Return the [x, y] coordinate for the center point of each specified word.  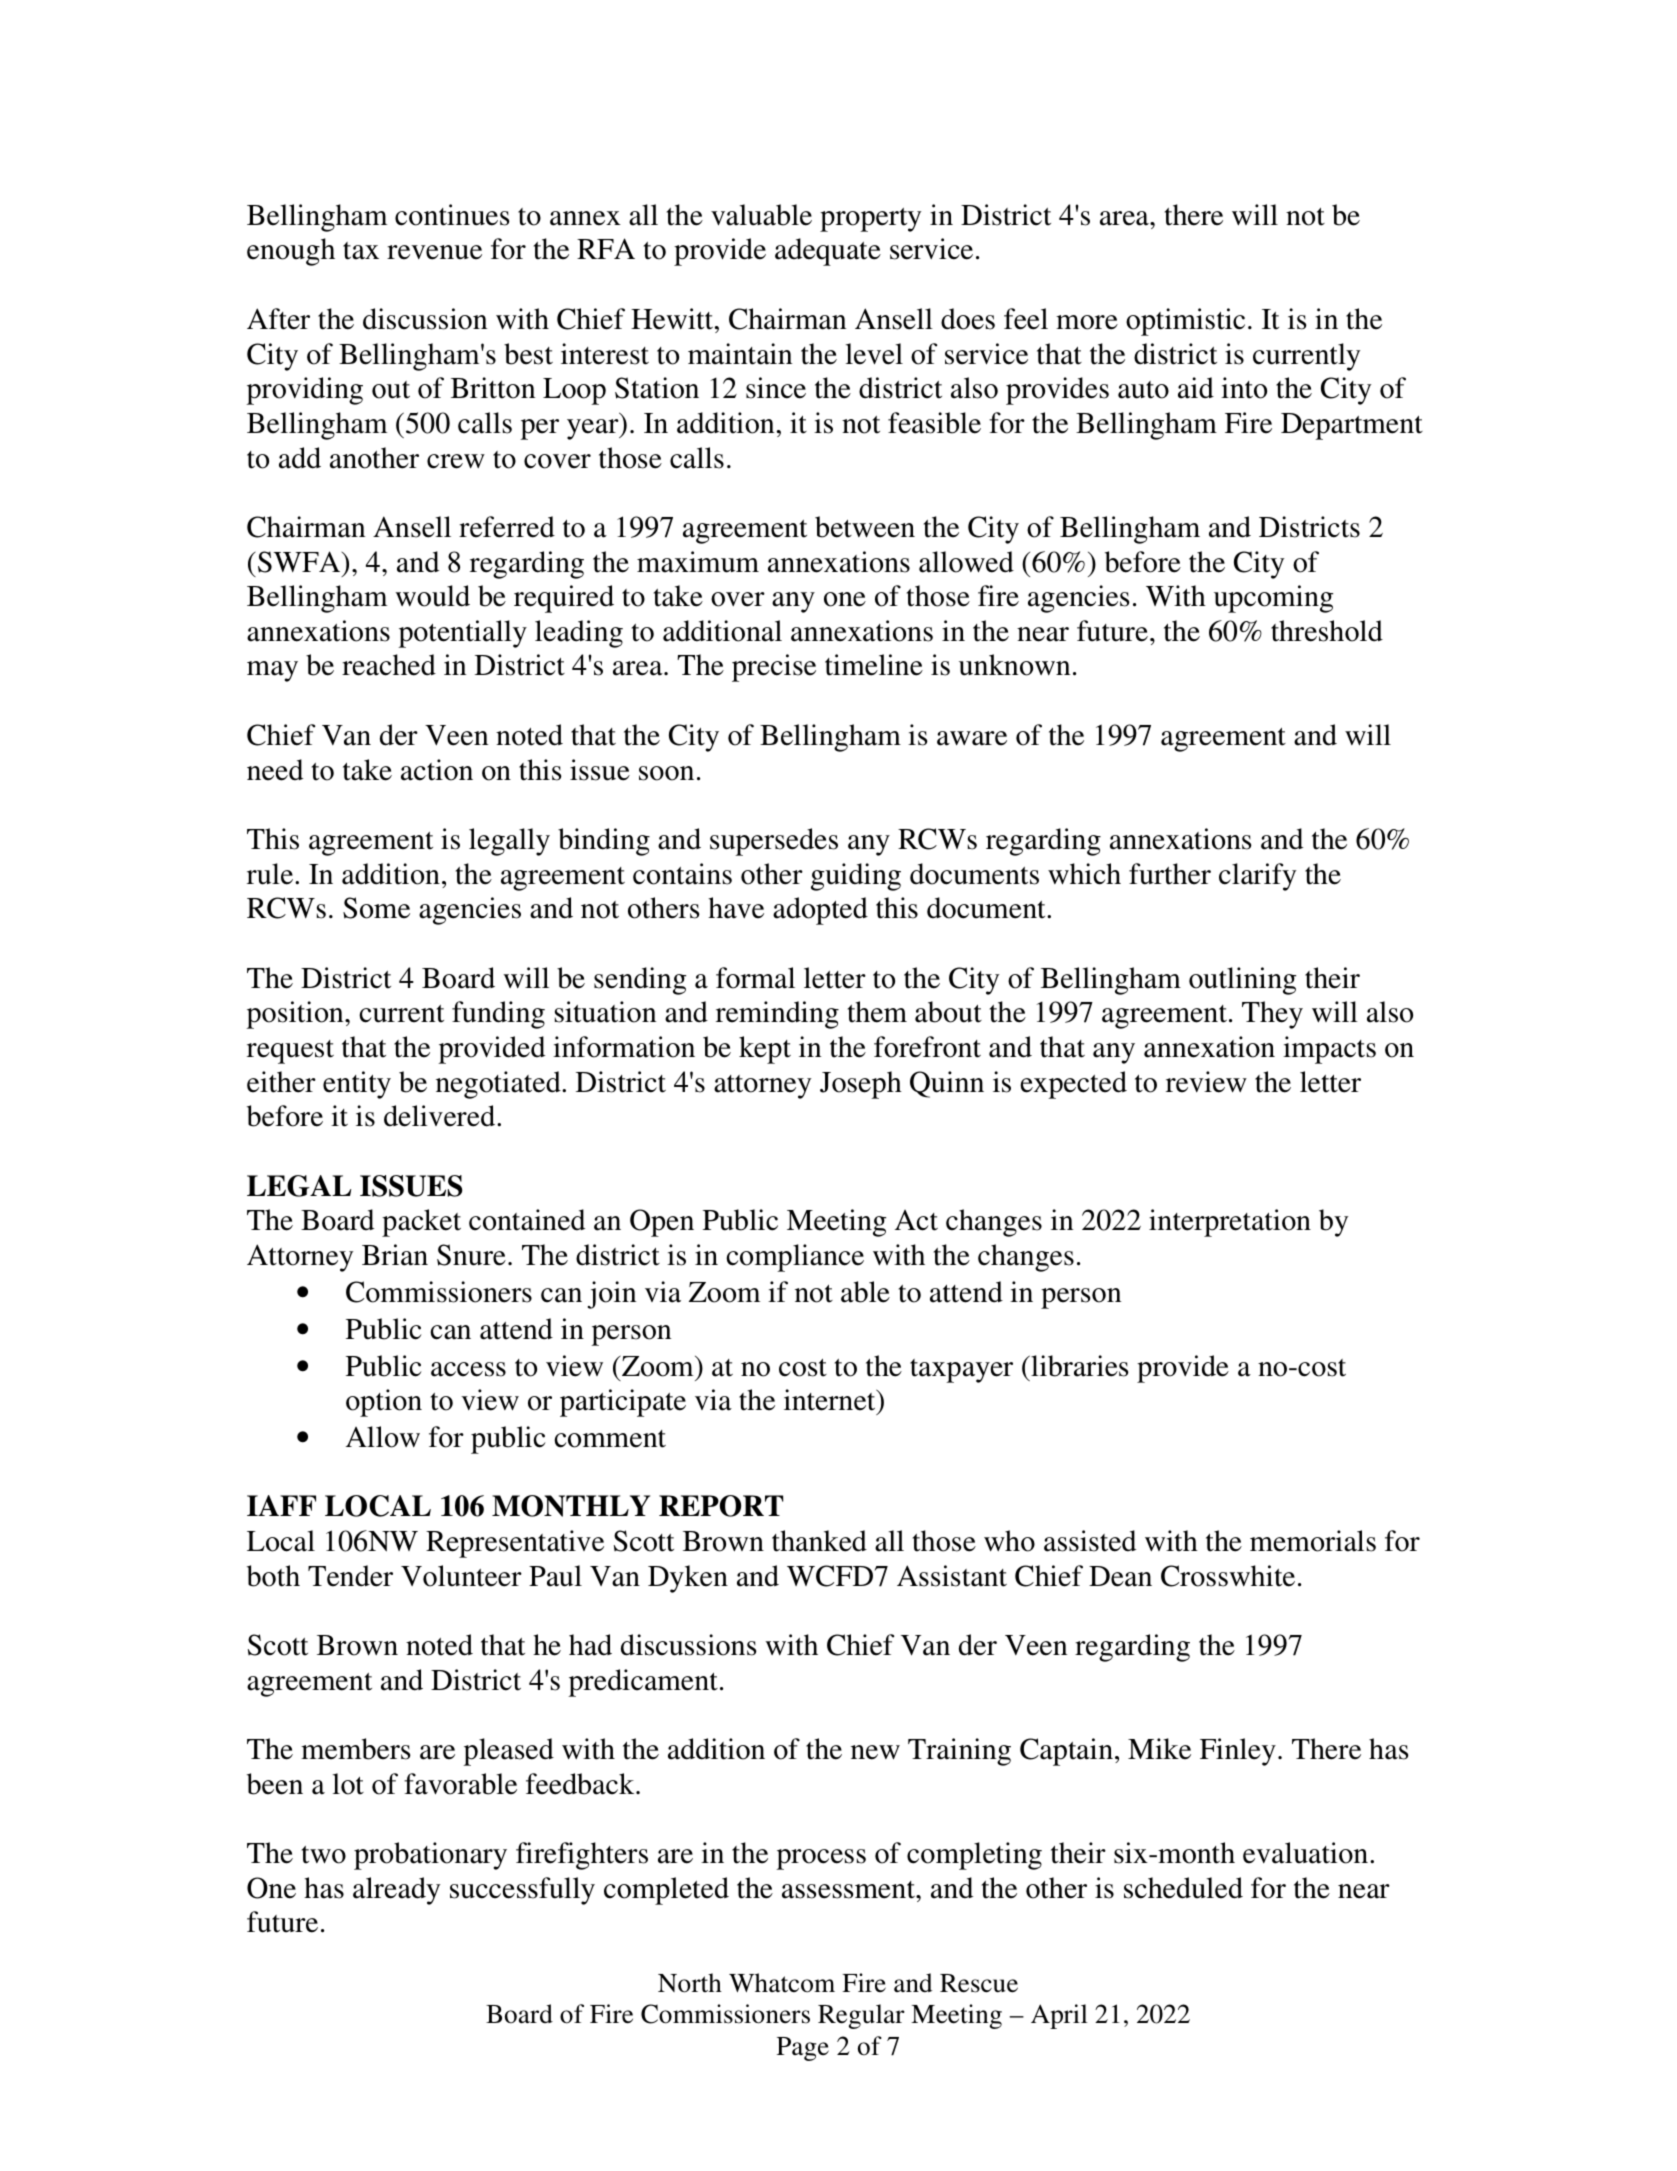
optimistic [1185, 322]
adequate [828, 252]
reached [389, 665]
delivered [441, 1116]
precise [774, 668]
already [396, 1891]
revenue [434, 252]
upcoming [1273, 599]
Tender [350, 1576]
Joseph [861, 1085]
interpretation [1230, 1223]
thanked [819, 1541]
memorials [1313, 1541]
